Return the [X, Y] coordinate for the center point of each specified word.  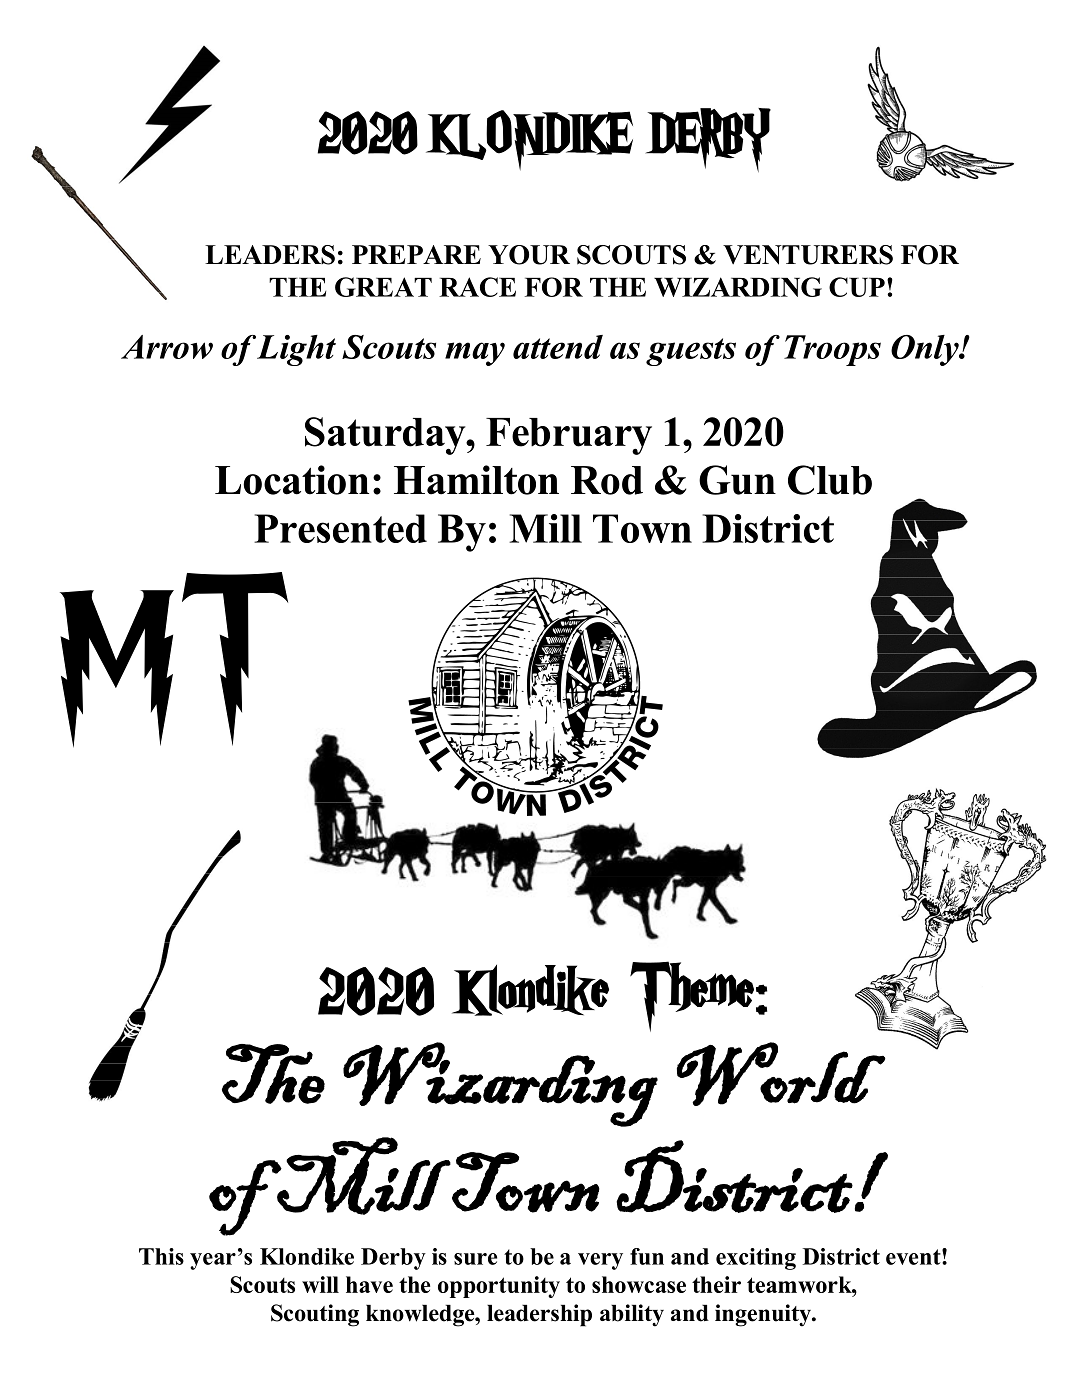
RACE [477, 287]
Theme [692, 994]
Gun [737, 480]
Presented [340, 528]
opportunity [499, 1287]
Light [296, 350]
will [320, 1284]
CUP [857, 287]
